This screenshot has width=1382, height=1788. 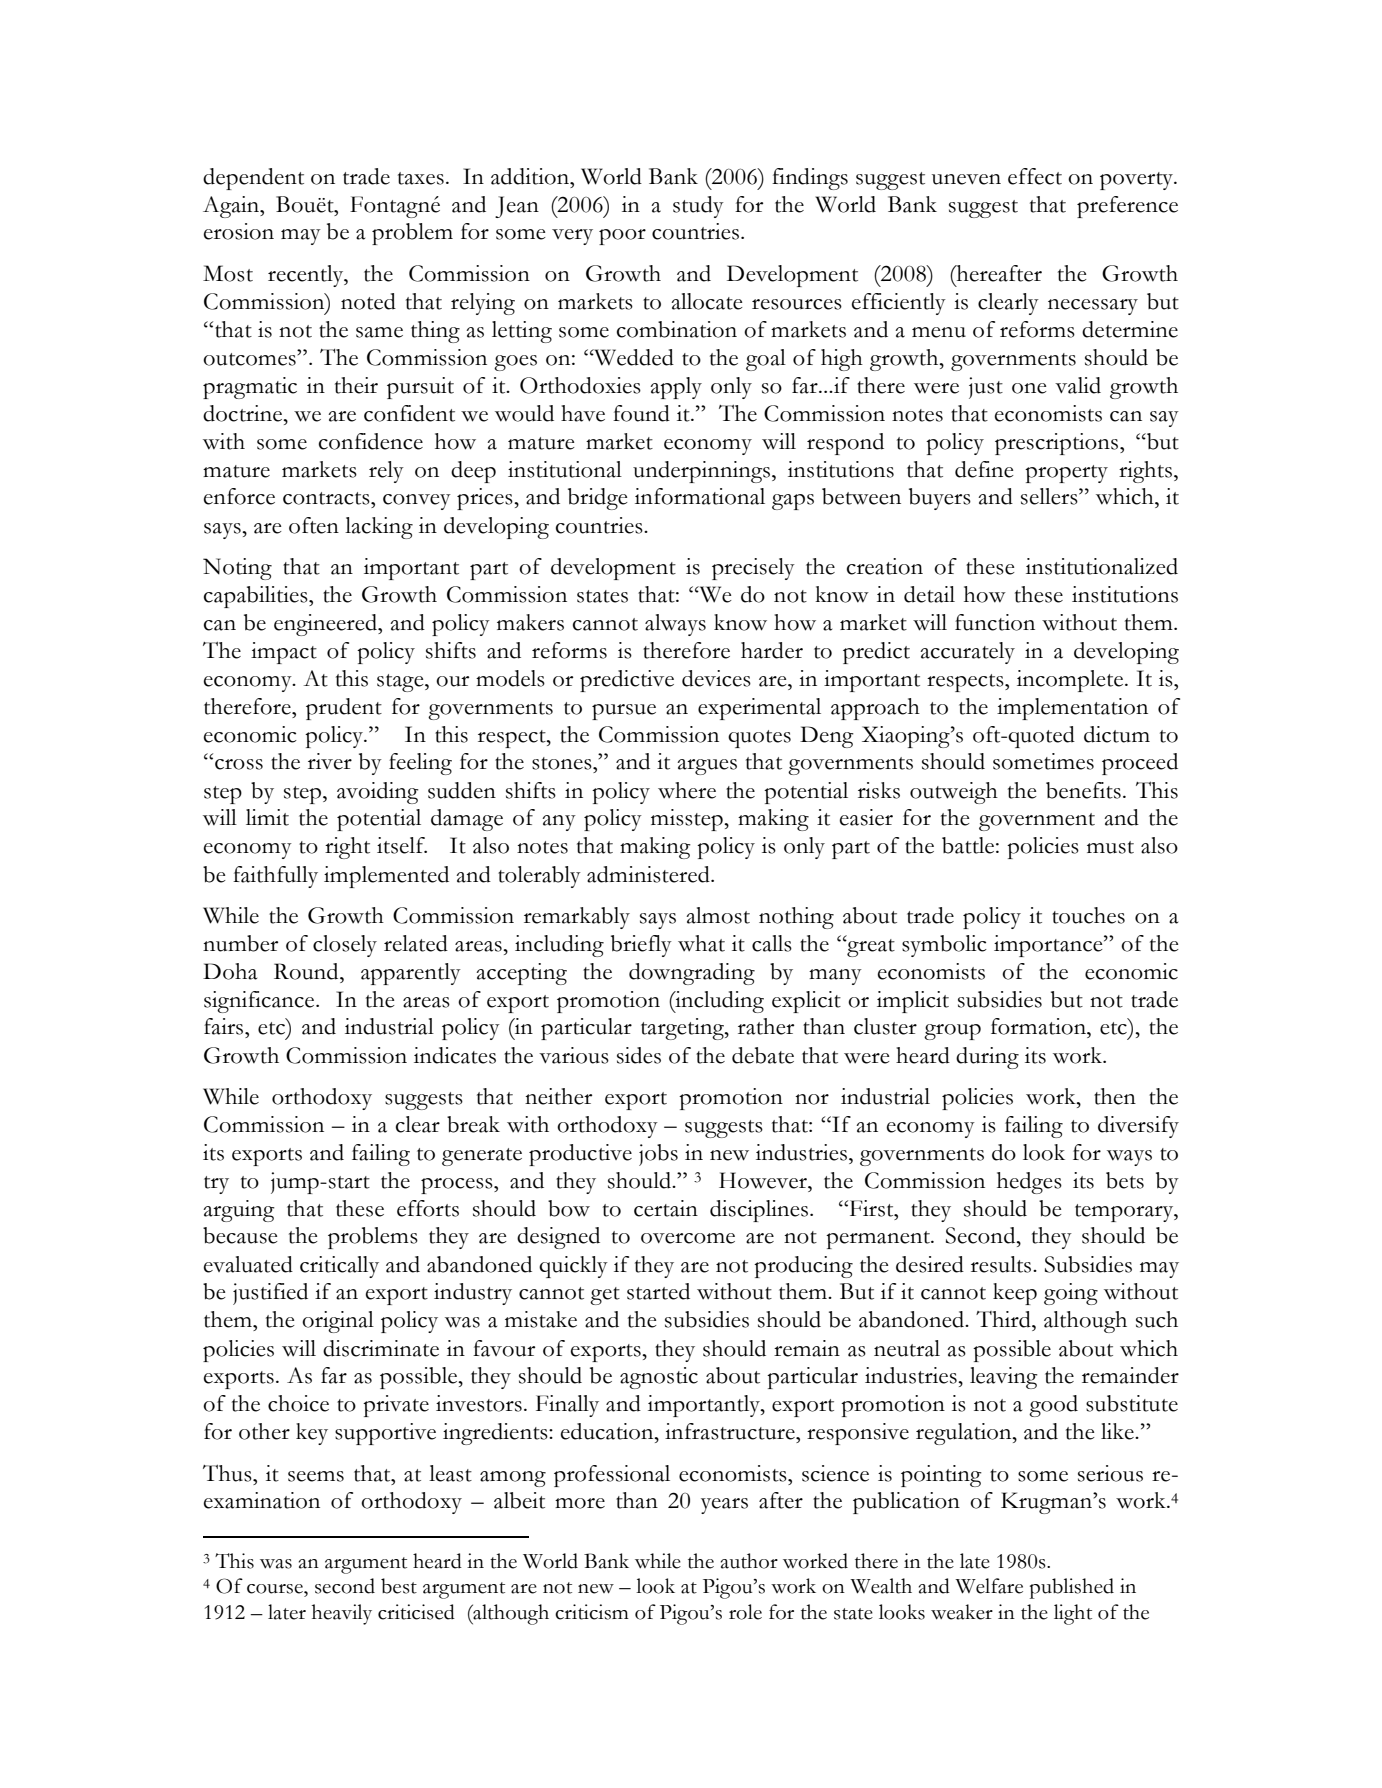 I want to click on author, so click(x=749, y=1561).
